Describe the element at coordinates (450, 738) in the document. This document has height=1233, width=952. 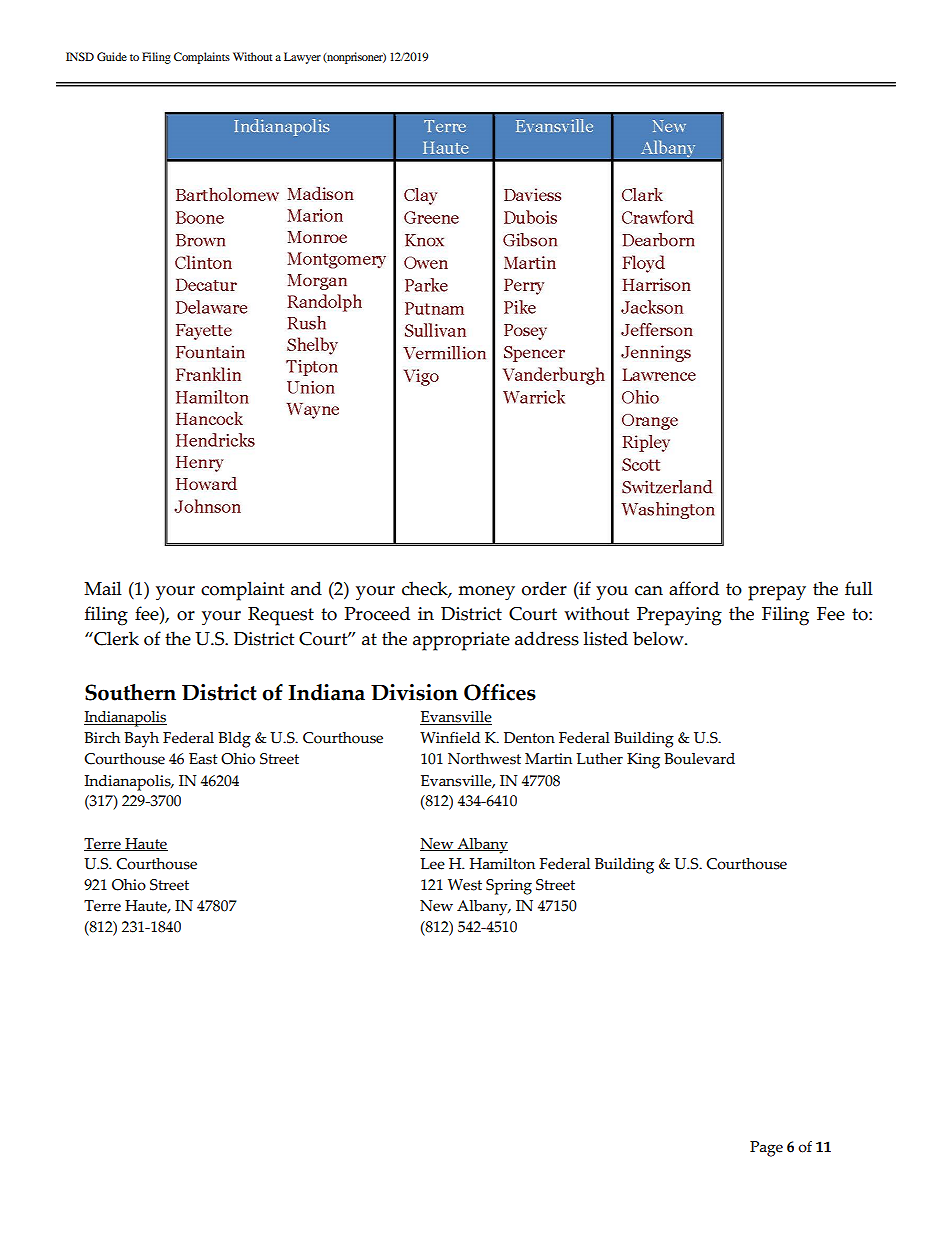
I see `Winfield` at that location.
